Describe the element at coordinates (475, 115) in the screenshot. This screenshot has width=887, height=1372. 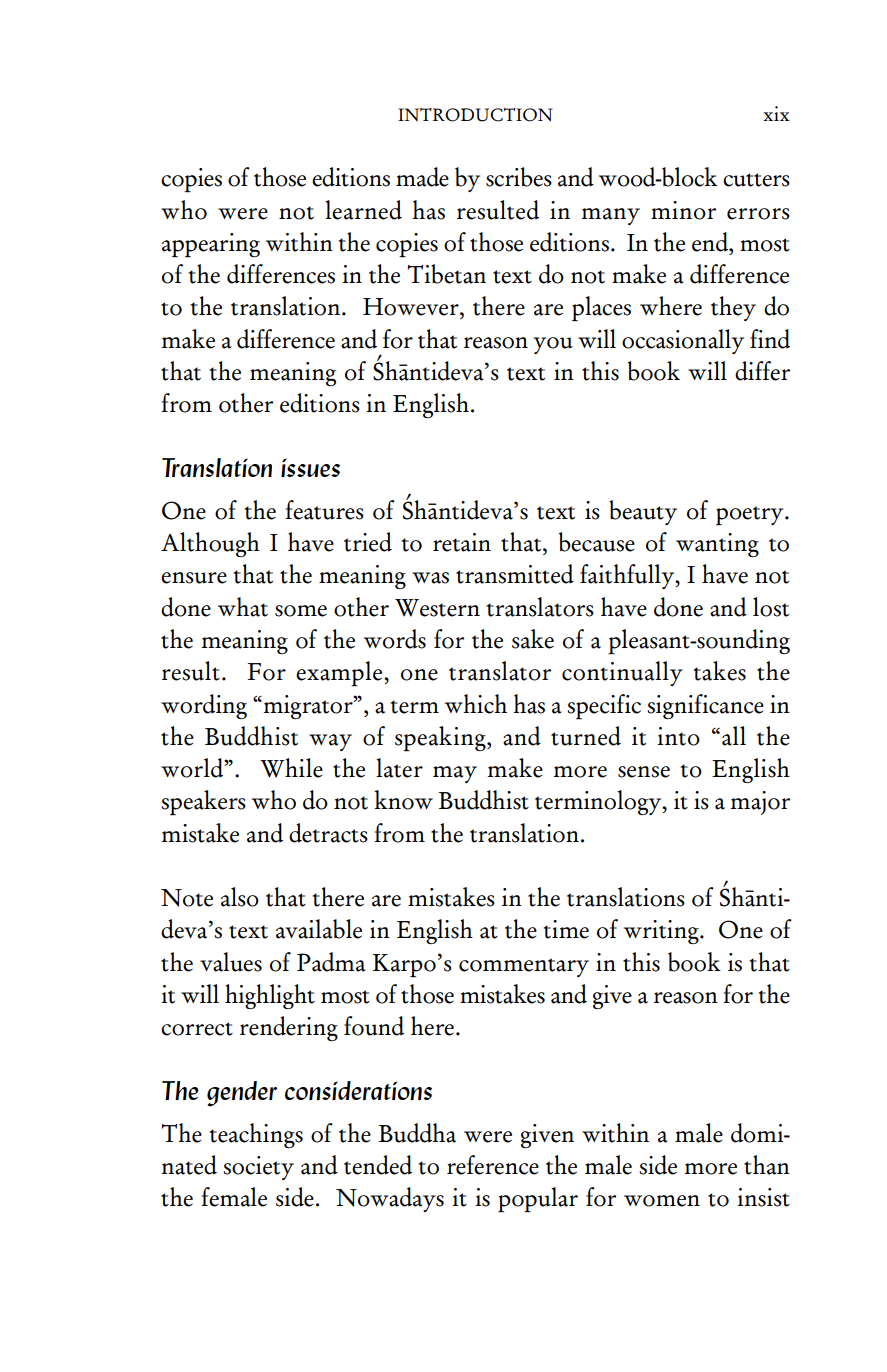
I see `INTRODUCTION` at that location.
